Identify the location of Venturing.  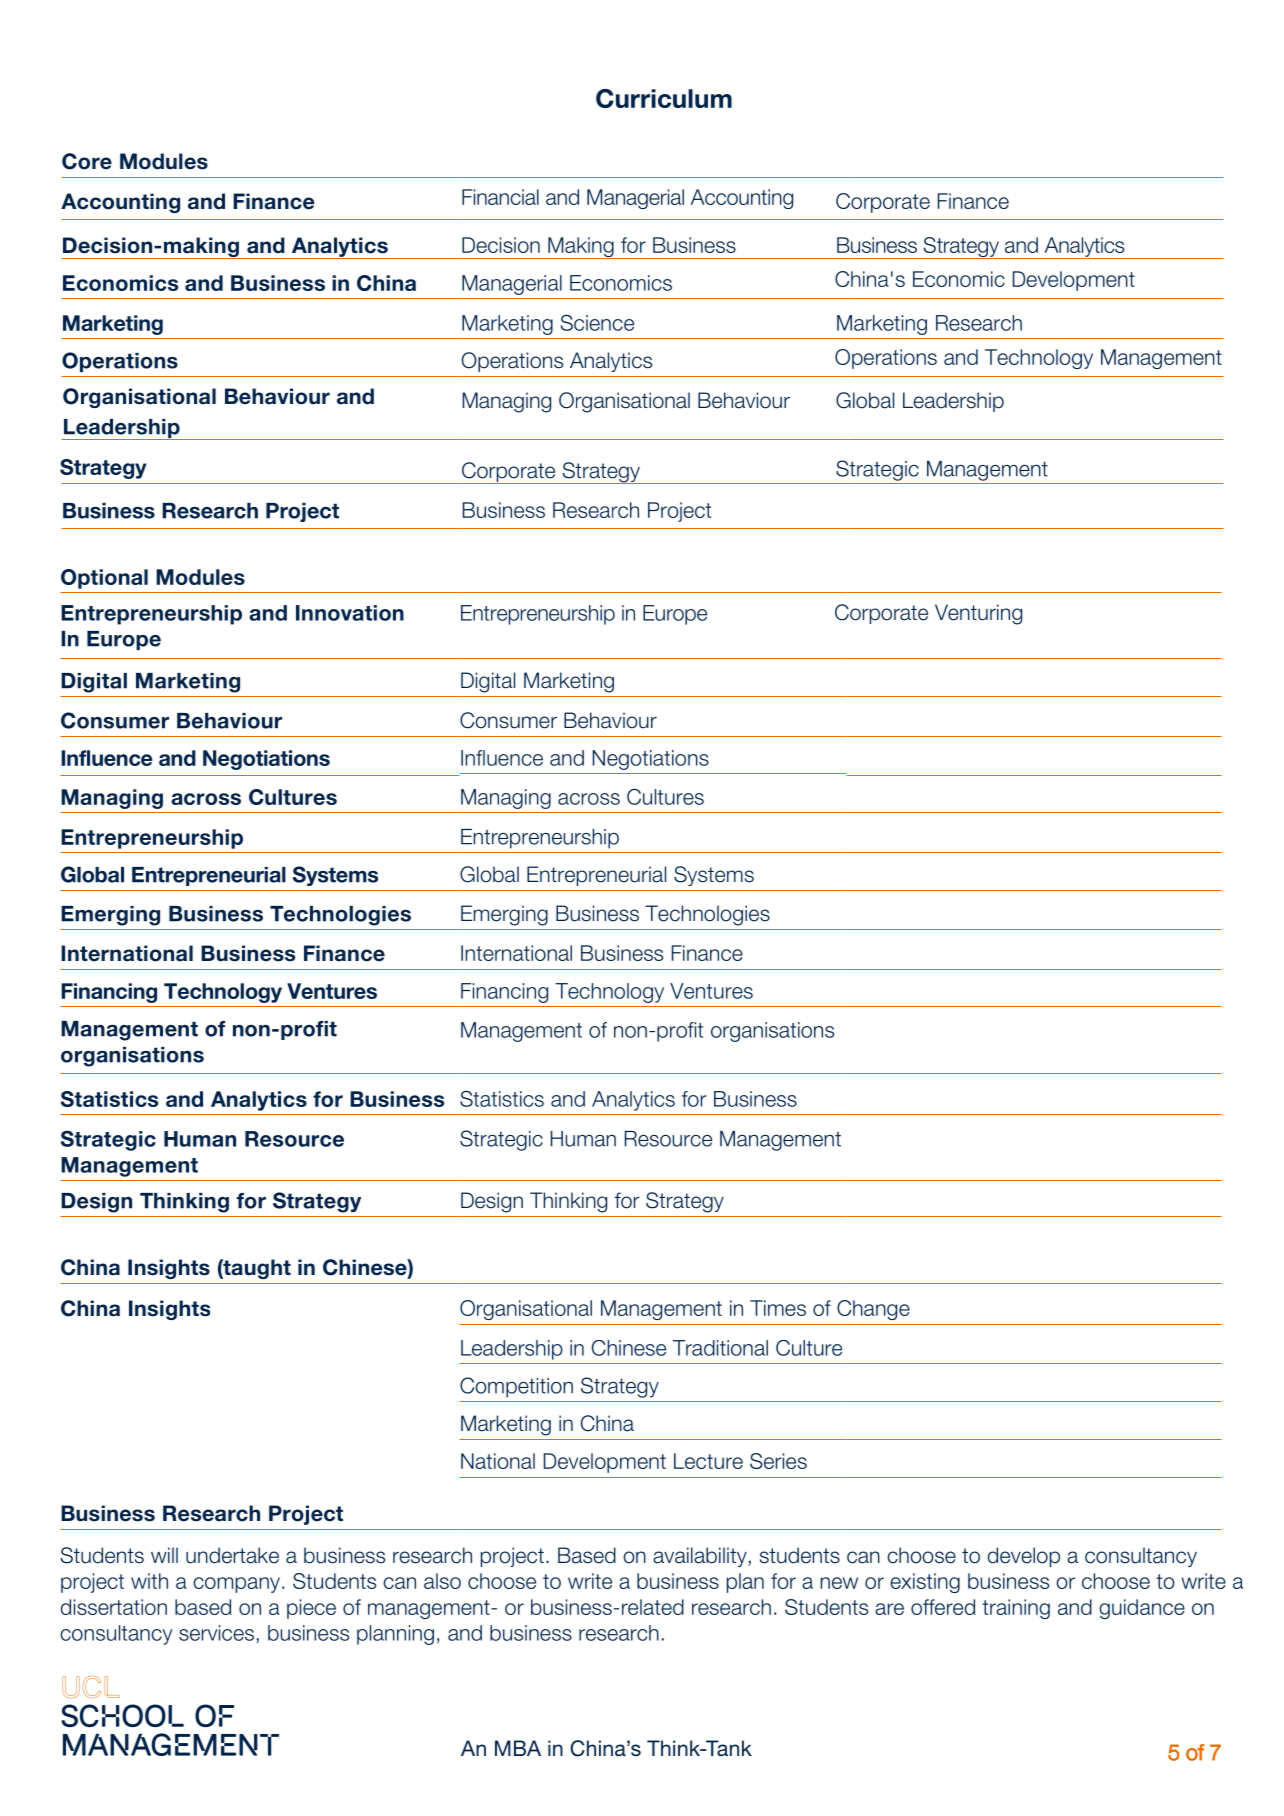
(978, 614).
